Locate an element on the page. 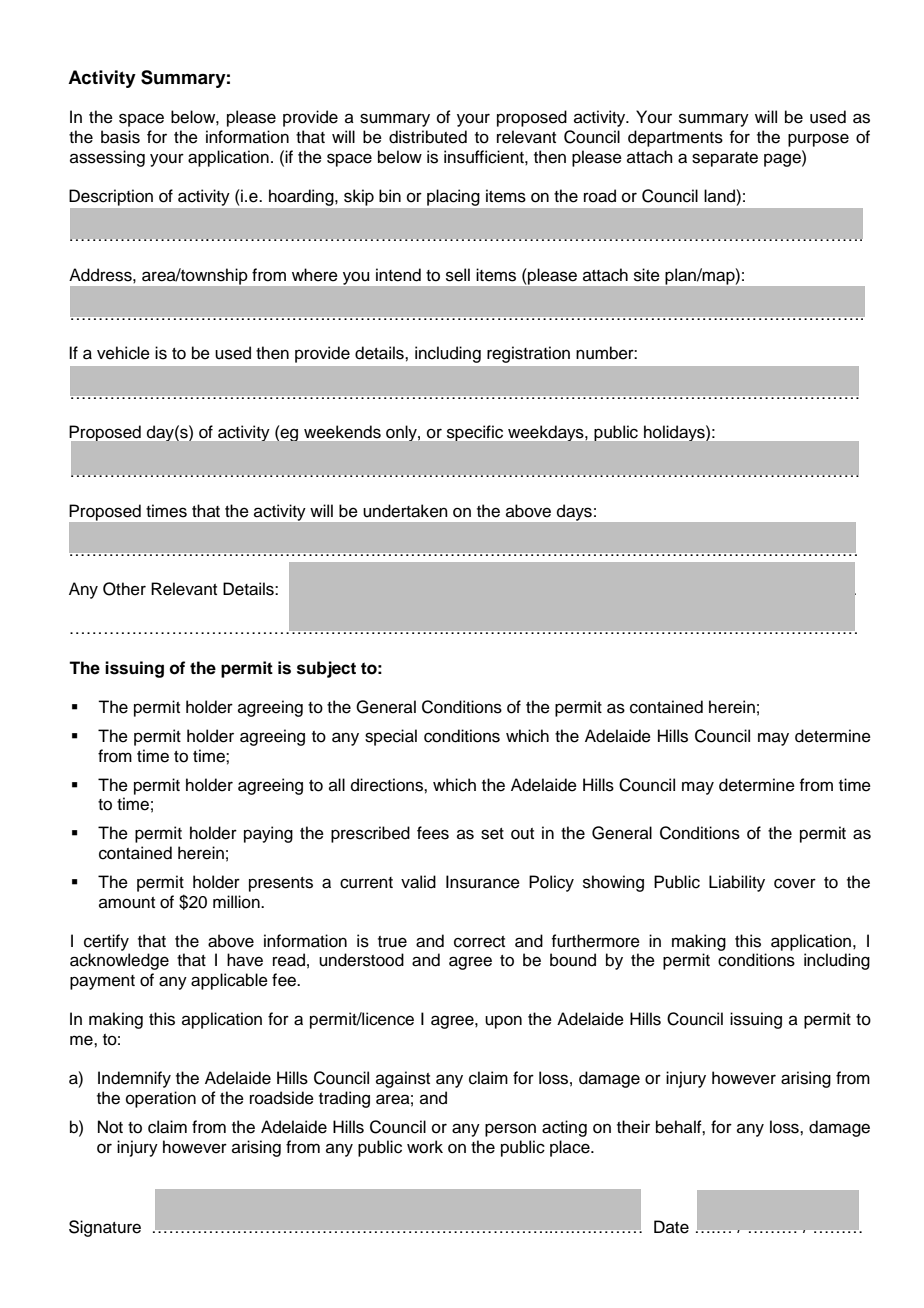 Image resolution: width=924 pixels, height=1308 pixels. million is located at coordinates (237, 902).
